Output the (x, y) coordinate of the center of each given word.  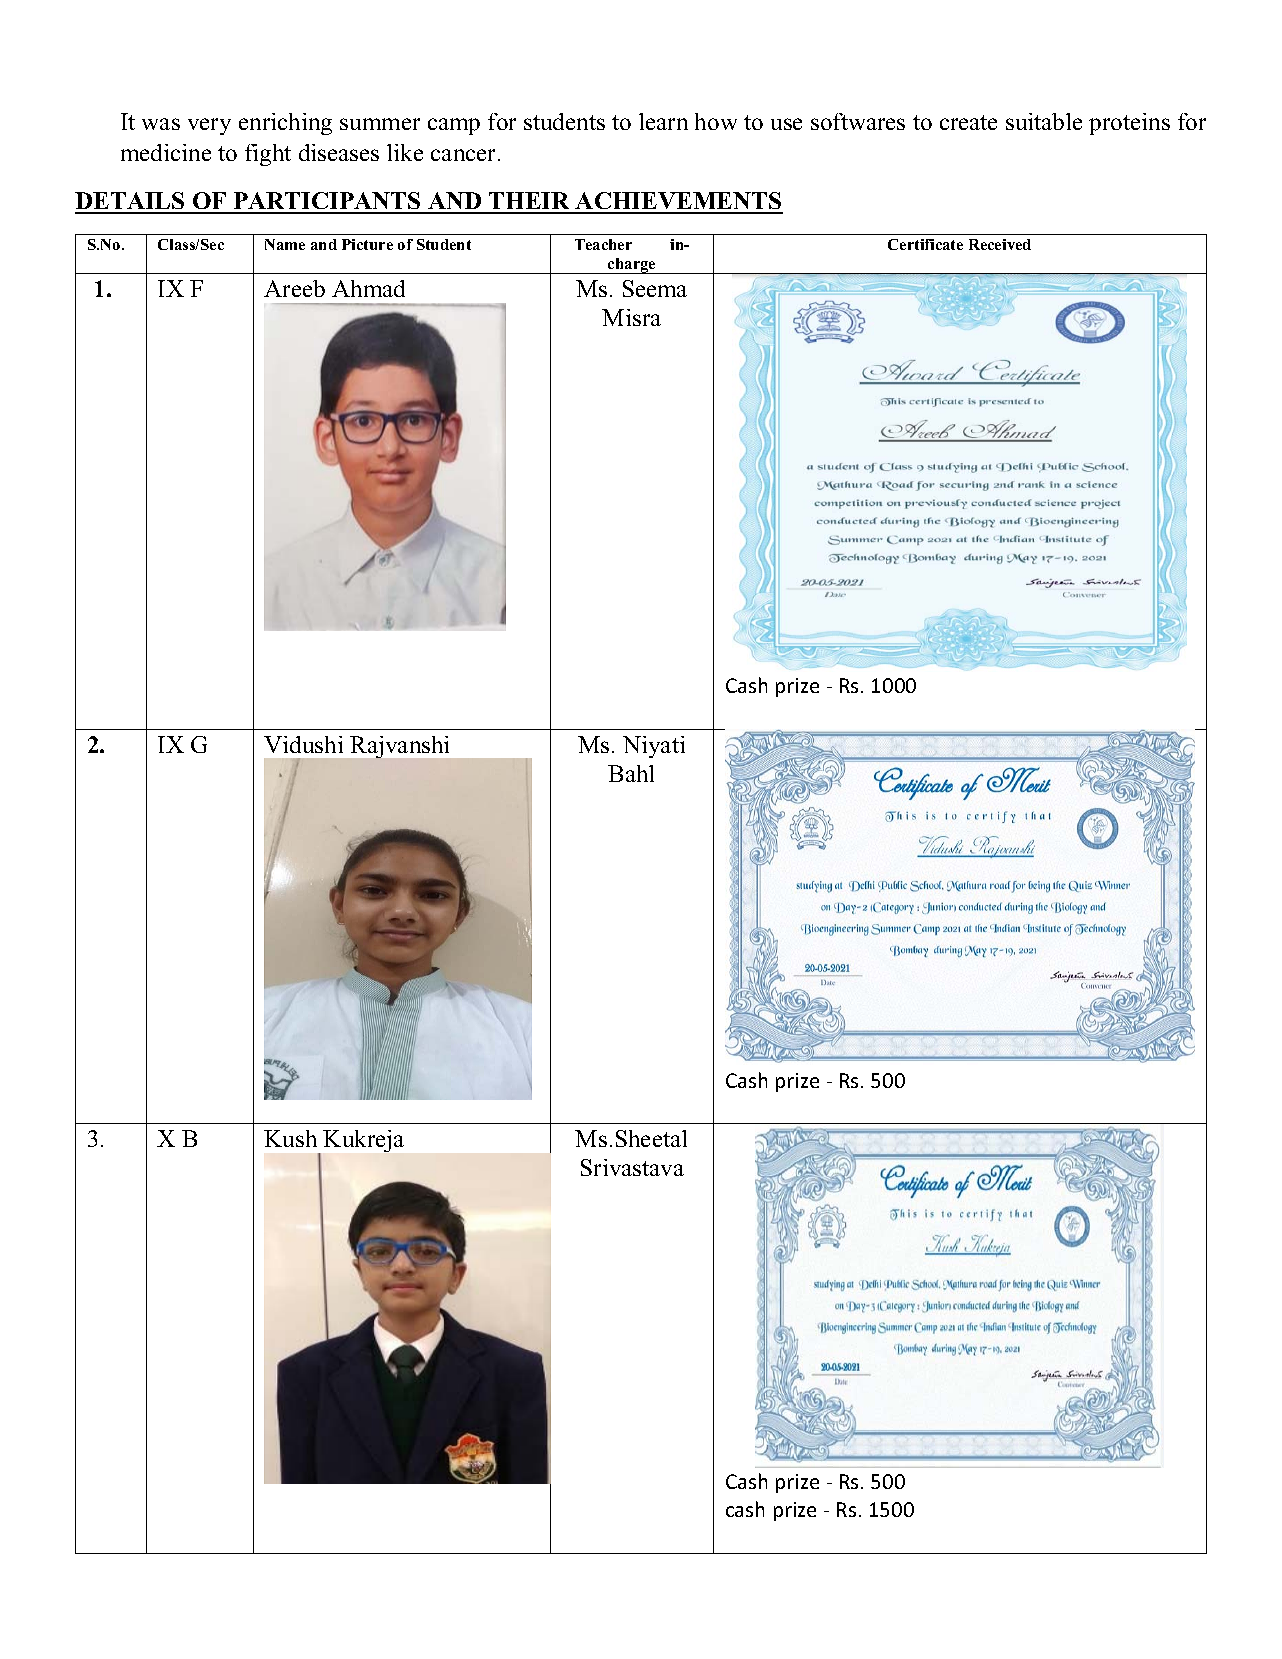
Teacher (603, 244)
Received (1000, 244)
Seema (655, 288)
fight (268, 155)
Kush (290, 1138)
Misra (631, 317)
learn (663, 121)
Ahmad (368, 288)
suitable (1044, 121)
